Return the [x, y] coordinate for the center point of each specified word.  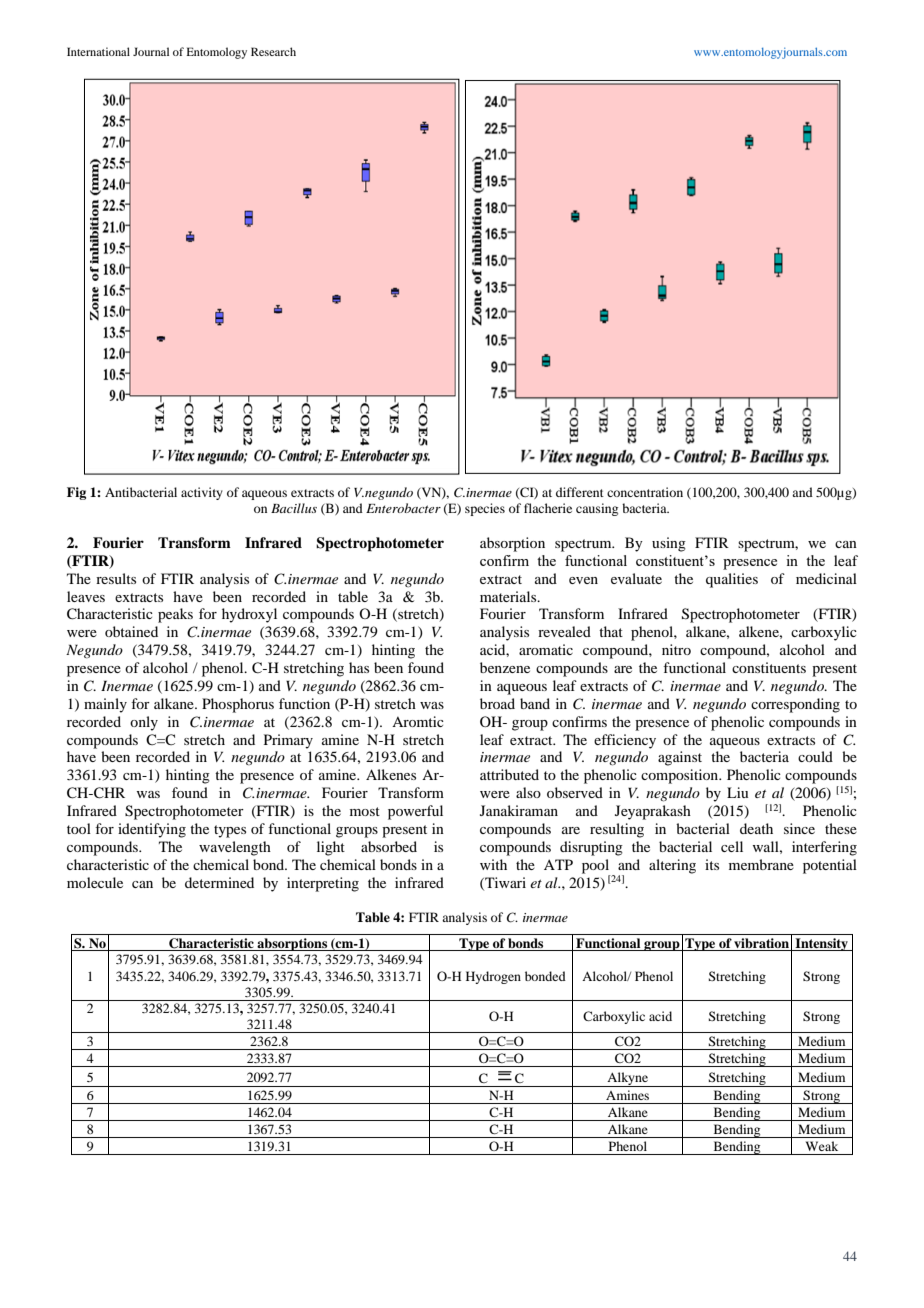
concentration [645, 492]
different [580, 492]
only [144, 723]
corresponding [795, 705]
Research [273, 51]
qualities [732, 580]
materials [509, 596]
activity [202, 493]
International [98, 51]
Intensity [821, 944]
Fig [76, 493]
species [485, 509]
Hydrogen [493, 977]
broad [497, 703]
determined [219, 882]
